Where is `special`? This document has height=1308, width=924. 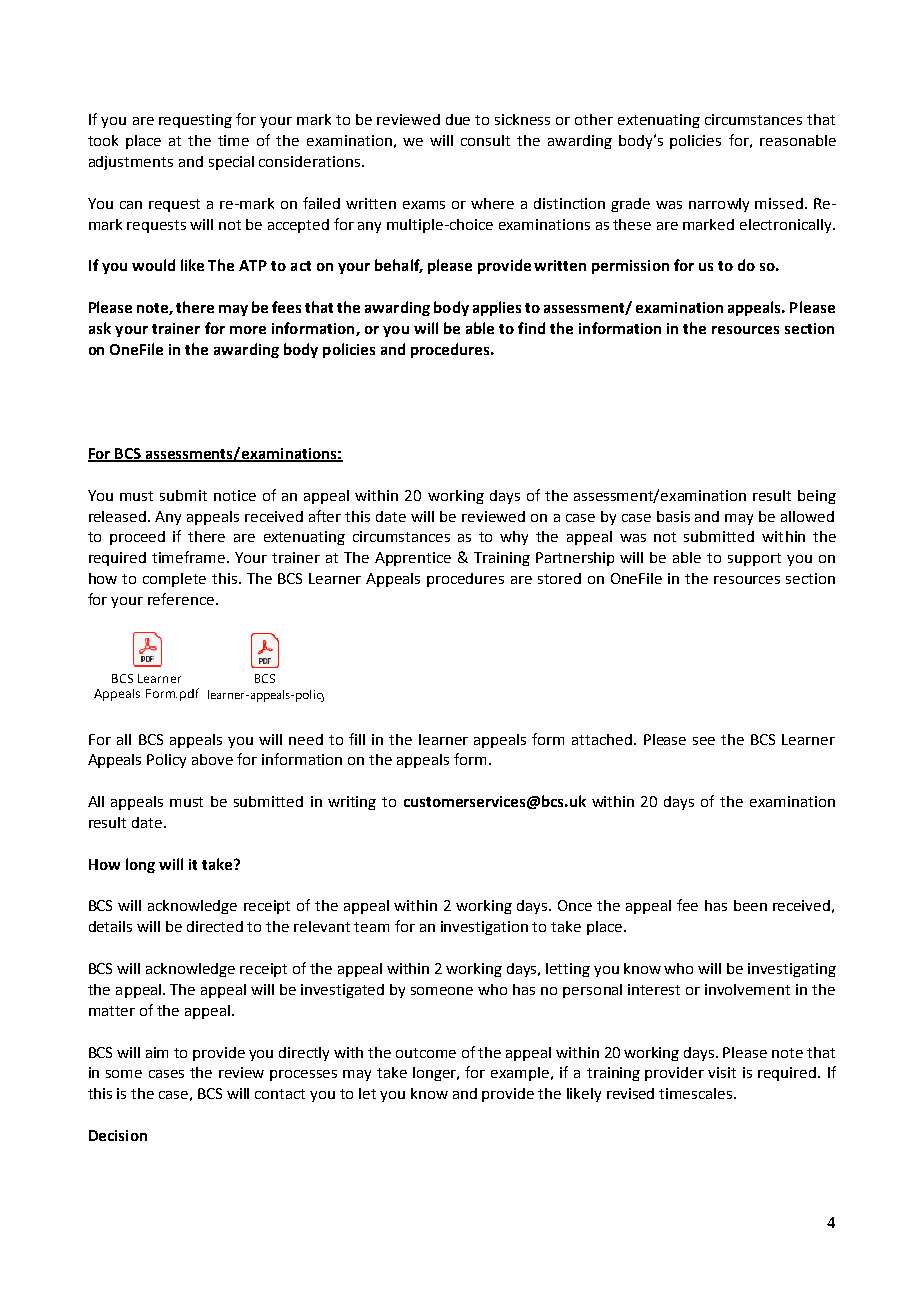
special is located at coordinates (231, 163).
